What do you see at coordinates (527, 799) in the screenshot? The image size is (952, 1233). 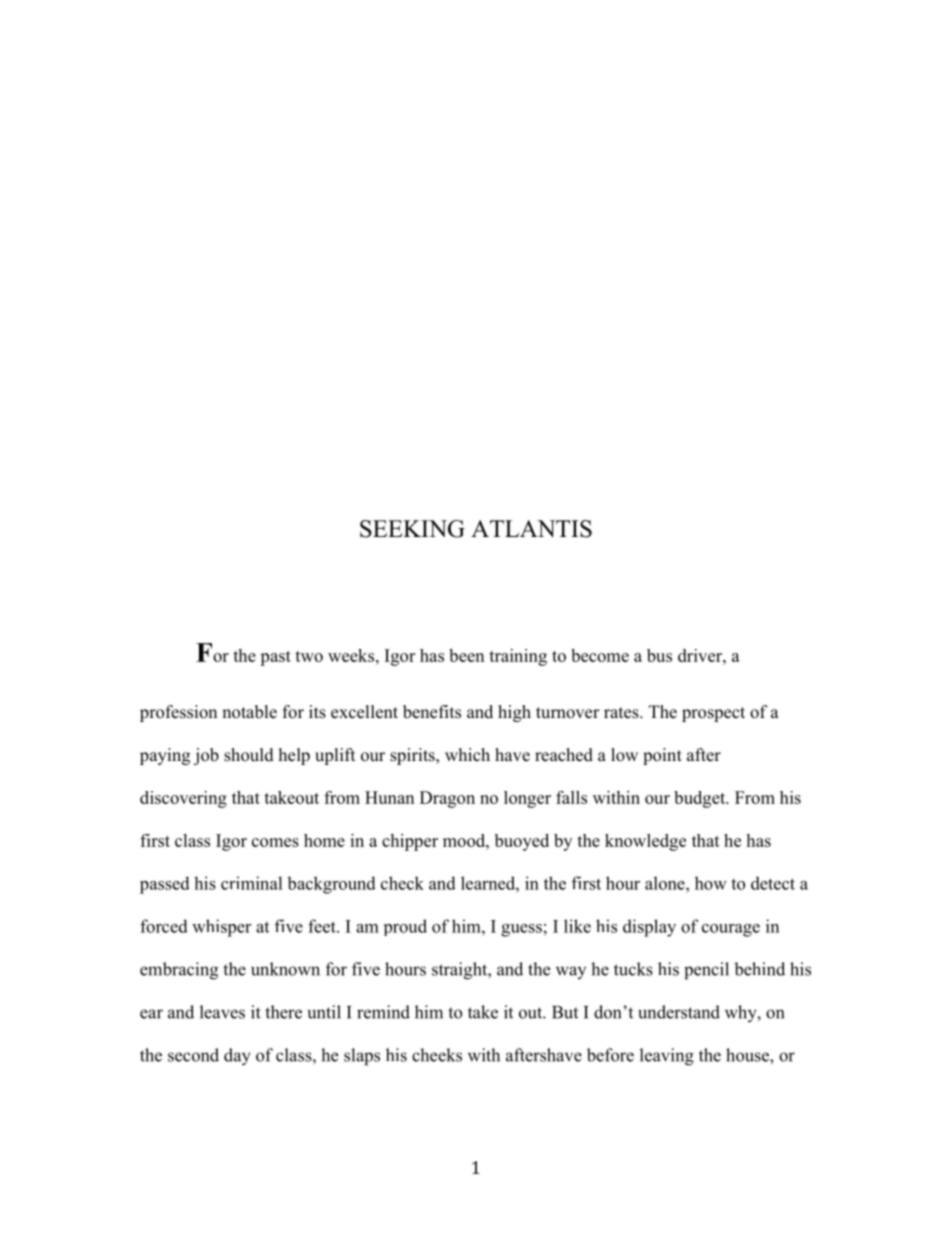 I see `longer` at bounding box center [527, 799].
